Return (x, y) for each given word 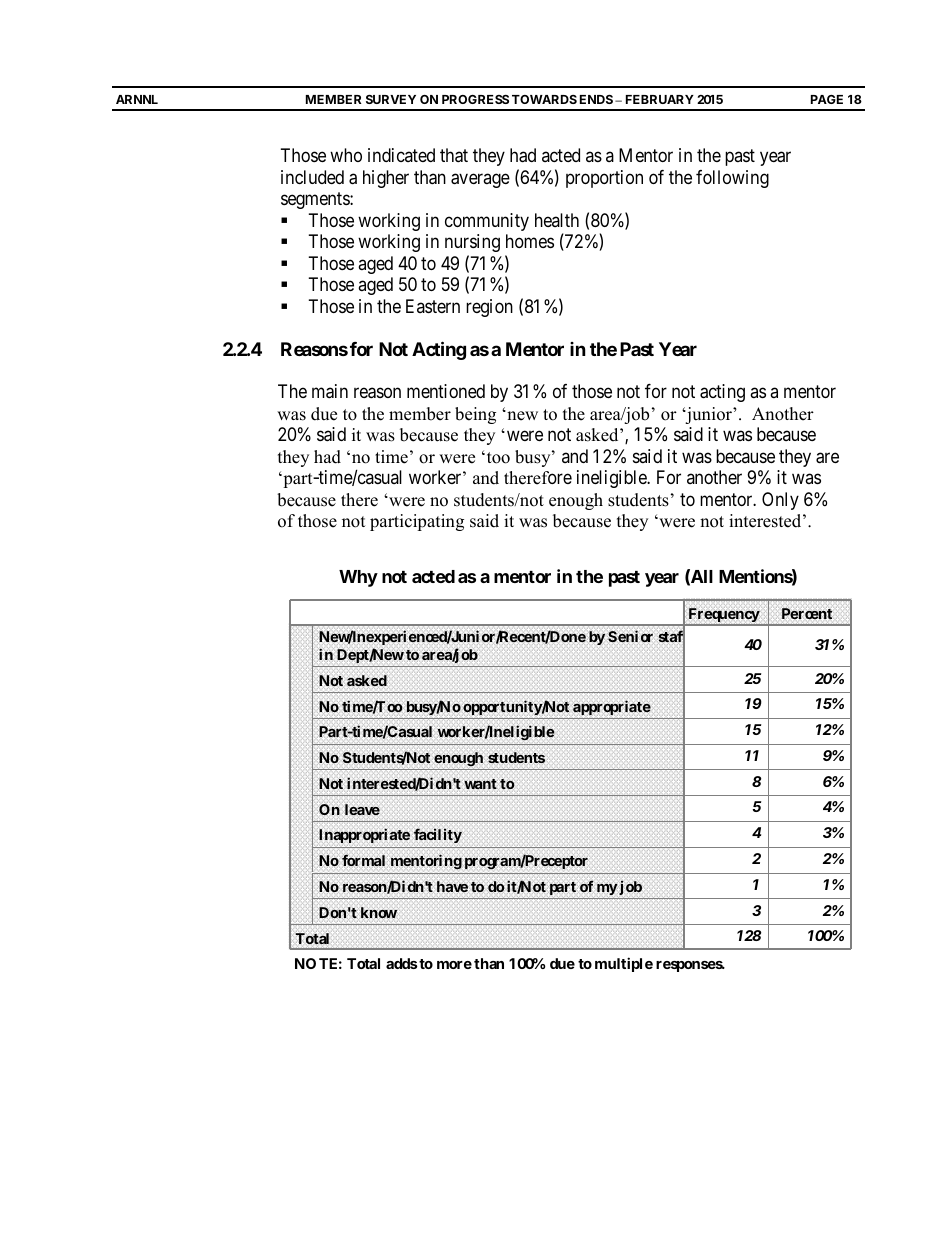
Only (780, 501)
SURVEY (391, 99)
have (452, 886)
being (475, 415)
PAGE (827, 99)
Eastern (433, 306)
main (330, 391)
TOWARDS (544, 99)
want (480, 784)
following (732, 179)
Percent (807, 613)
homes (530, 241)
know (379, 912)
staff (672, 637)
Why (358, 578)
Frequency (723, 616)
